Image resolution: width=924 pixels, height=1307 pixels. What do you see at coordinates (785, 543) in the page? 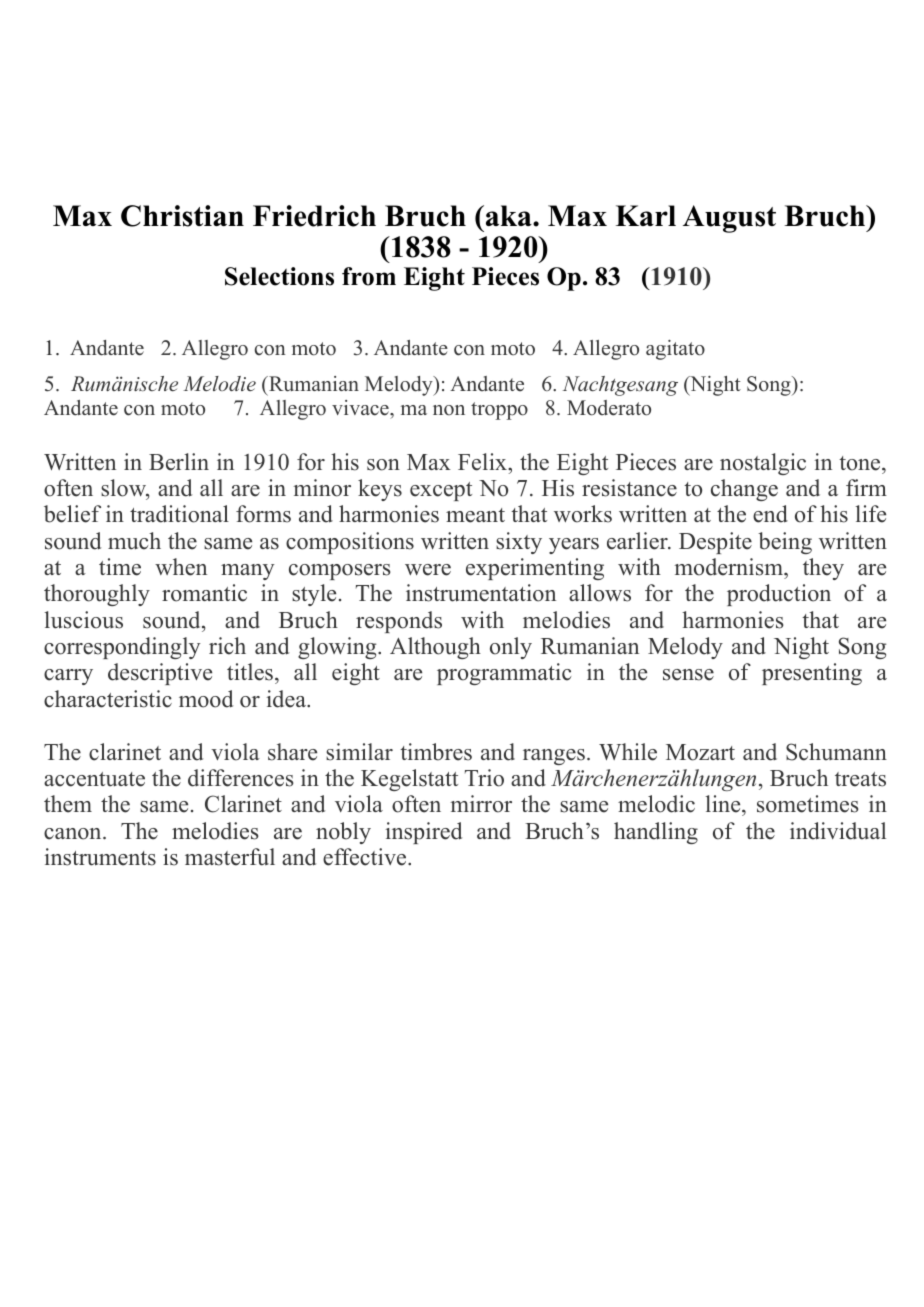
I see `being` at bounding box center [785, 543].
